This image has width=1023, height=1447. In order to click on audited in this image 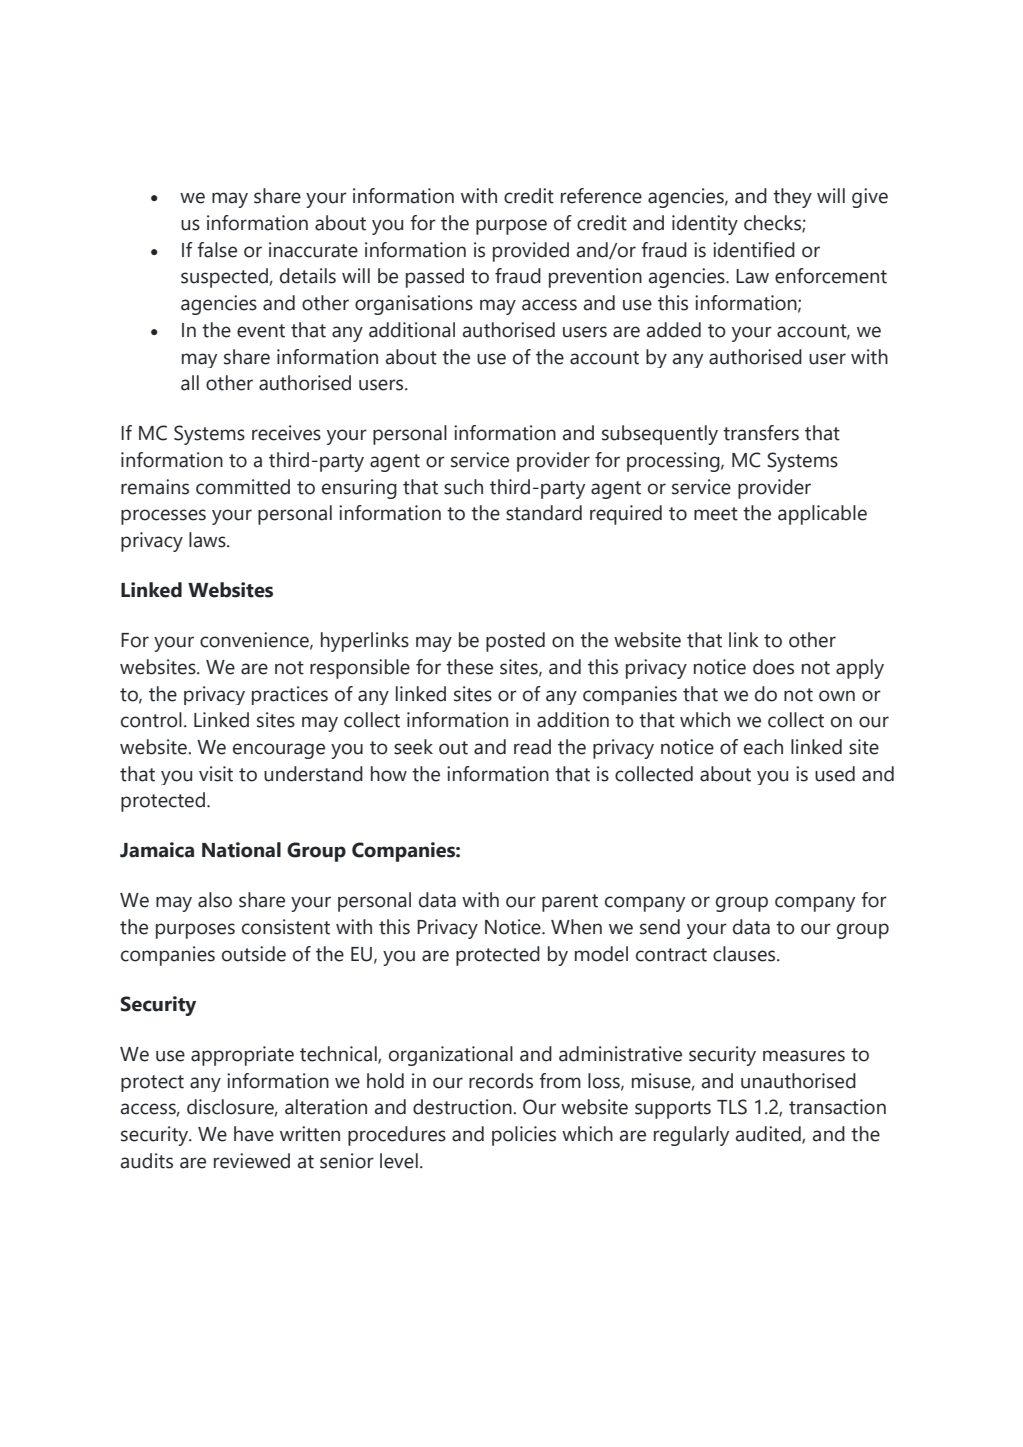, I will do `click(769, 1135)`.
